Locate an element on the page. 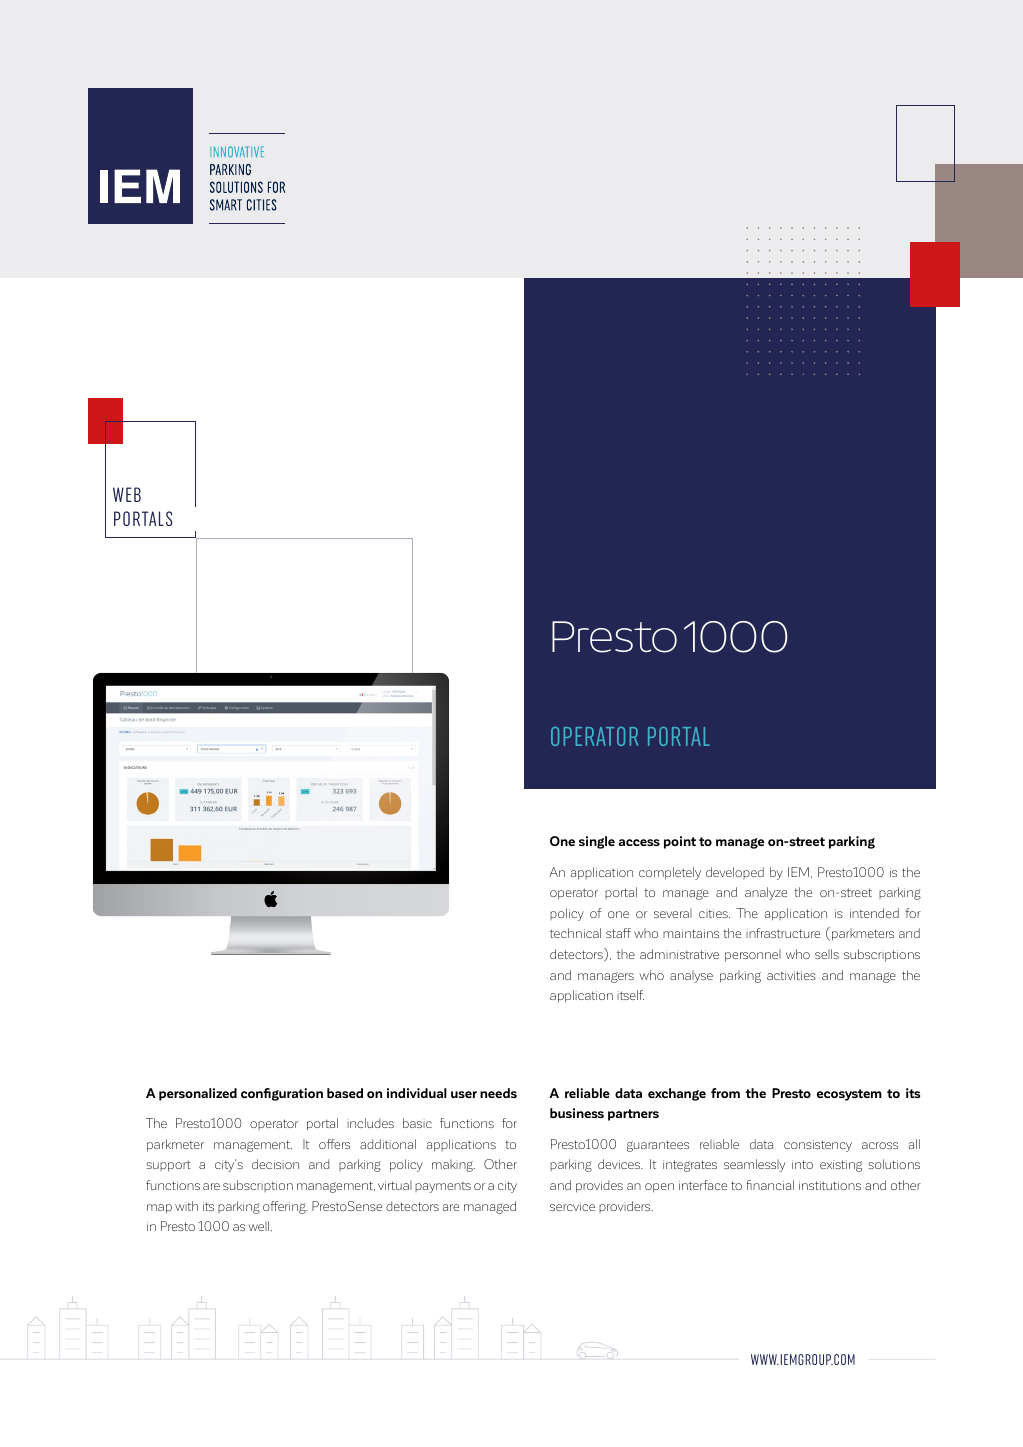  WEB is located at coordinates (127, 494).
